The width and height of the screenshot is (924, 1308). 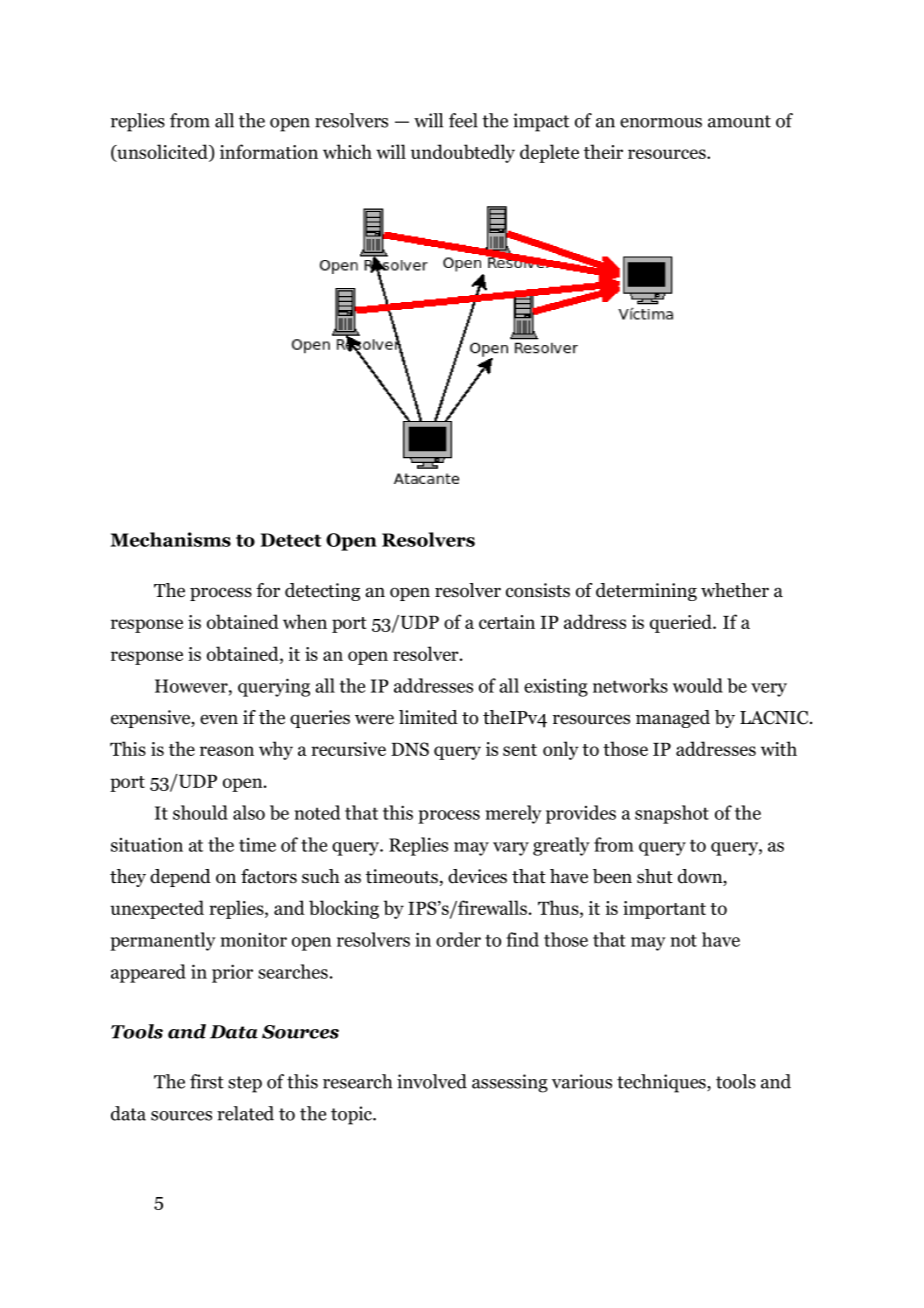 What do you see at coordinates (661, 123) in the screenshot?
I see `enormous` at bounding box center [661, 123].
